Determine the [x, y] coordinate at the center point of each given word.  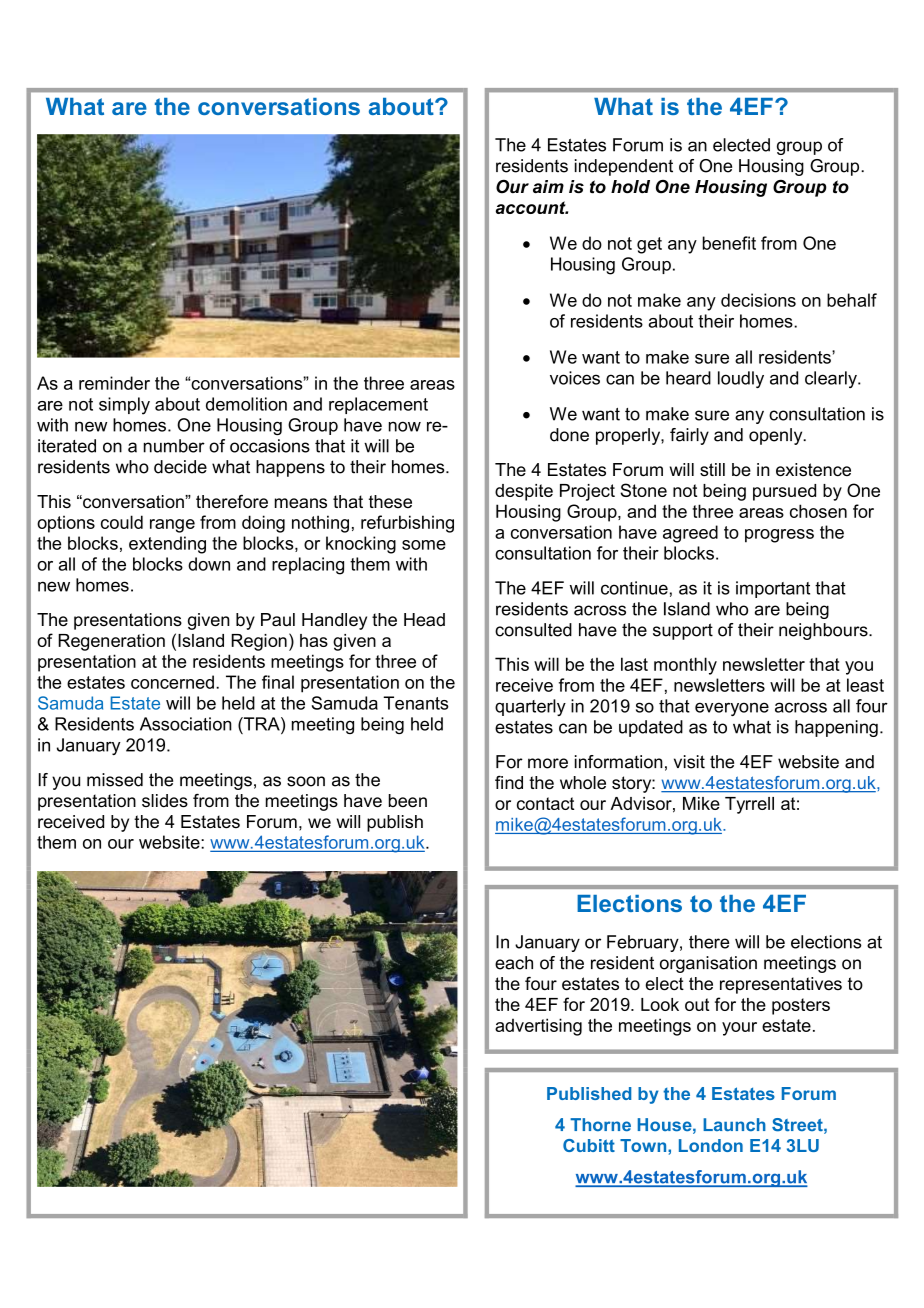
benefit [729, 243]
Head [424, 620]
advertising [538, 1027]
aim [548, 187]
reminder [114, 383]
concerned [172, 682]
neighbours [824, 631]
